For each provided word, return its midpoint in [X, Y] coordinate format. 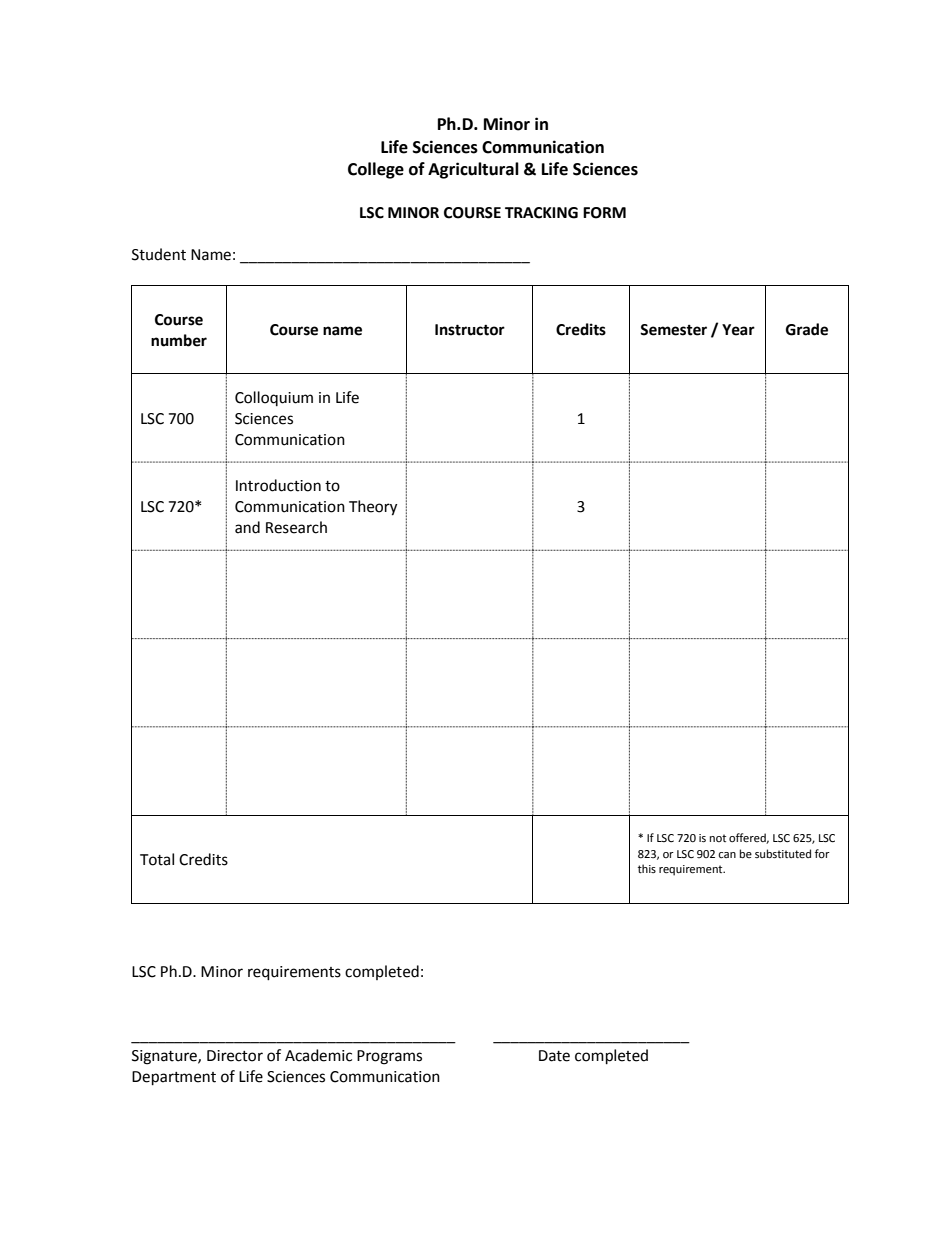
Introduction [278, 485]
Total [157, 859]
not [718, 838]
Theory [373, 508]
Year [738, 330]
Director [235, 1056]
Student [159, 254]
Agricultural [473, 170]
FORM [604, 213]
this [647, 868]
